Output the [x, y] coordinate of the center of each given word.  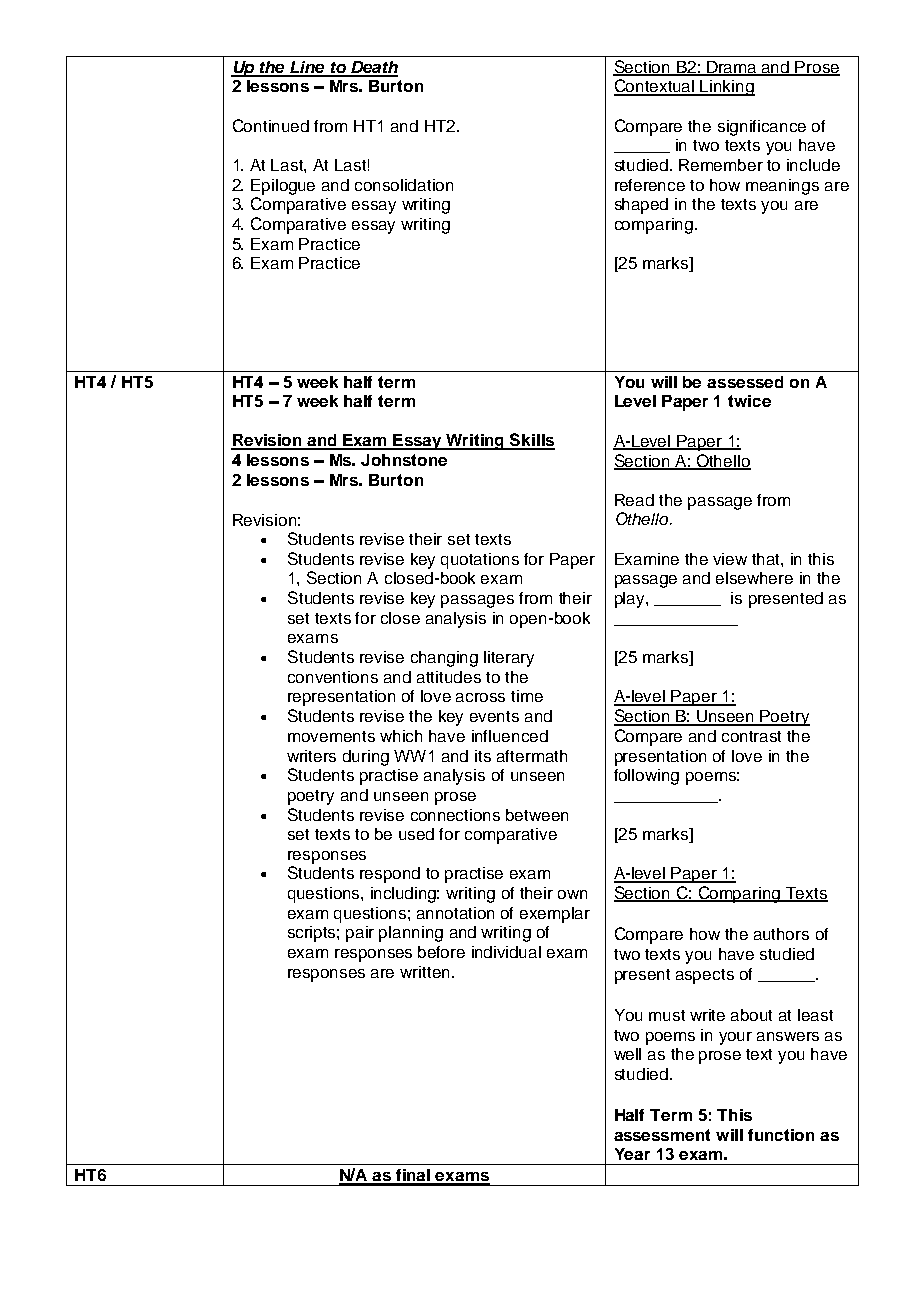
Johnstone [404, 460]
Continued [271, 125]
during [366, 758]
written [424, 972]
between [537, 815]
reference [650, 185]
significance [762, 128]
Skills [531, 441]
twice [749, 401]
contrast [751, 736]
